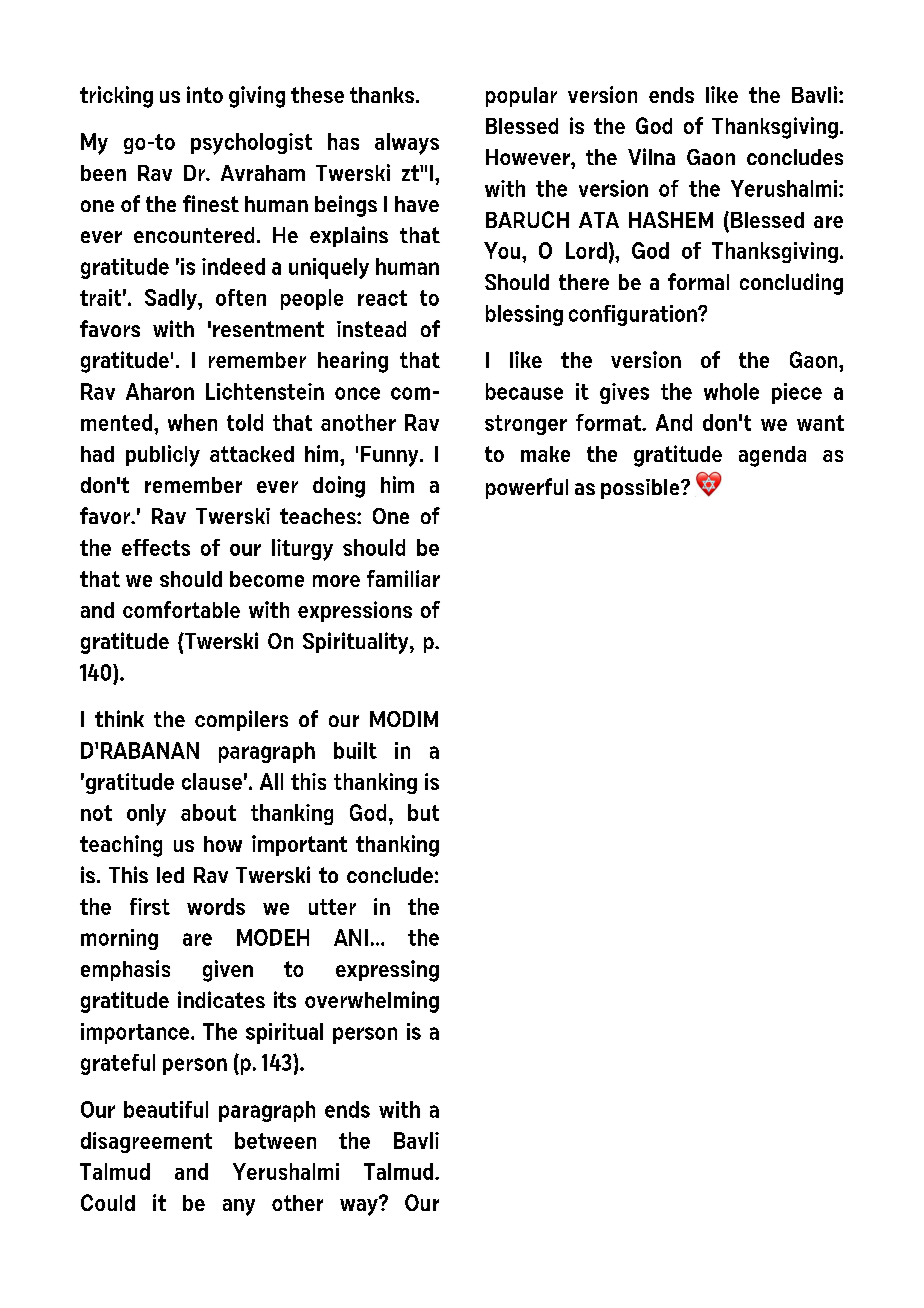  I want to click on into, so click(205, 94).
